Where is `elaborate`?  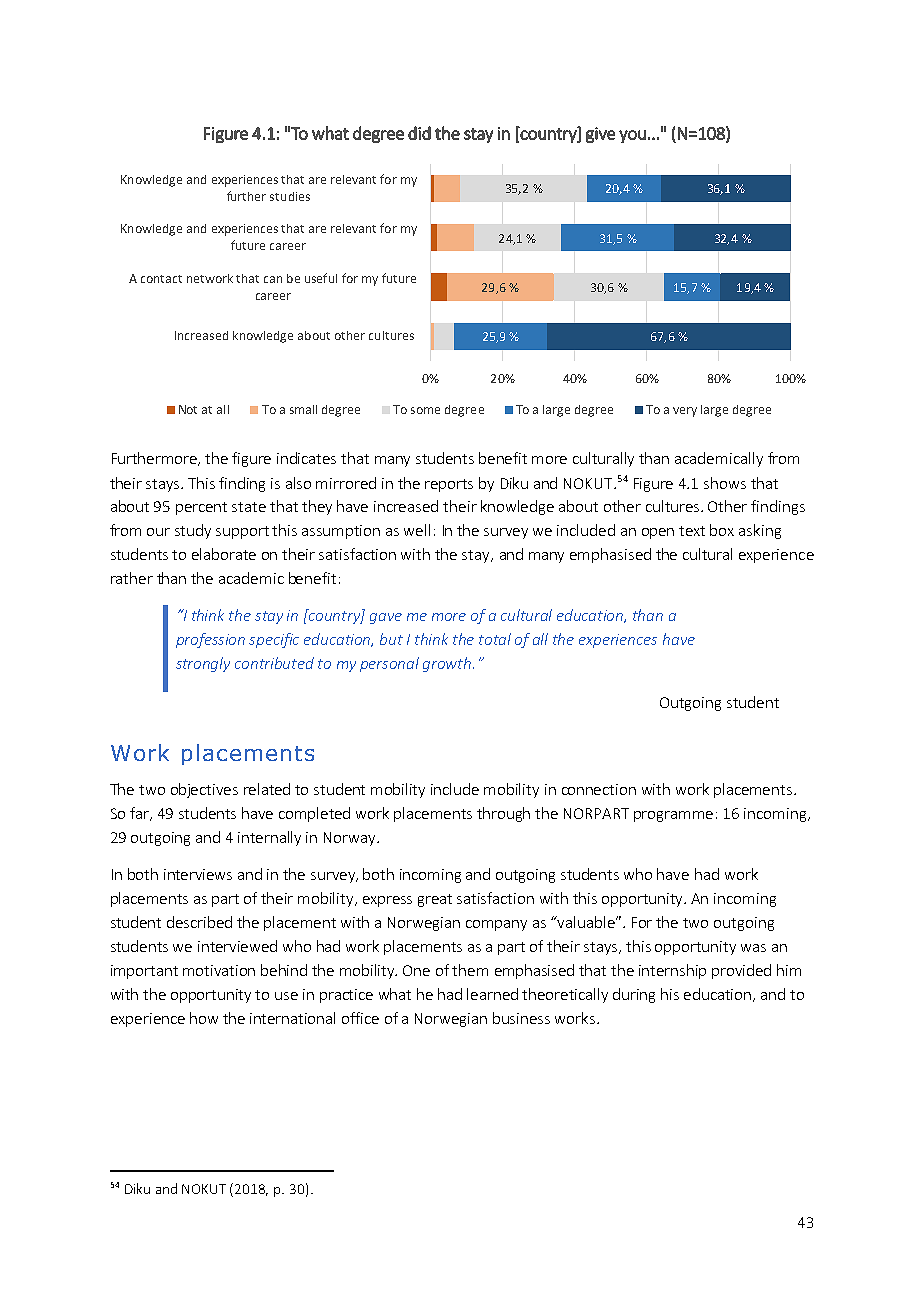
elaborate is located at coordinates (224, 554).
